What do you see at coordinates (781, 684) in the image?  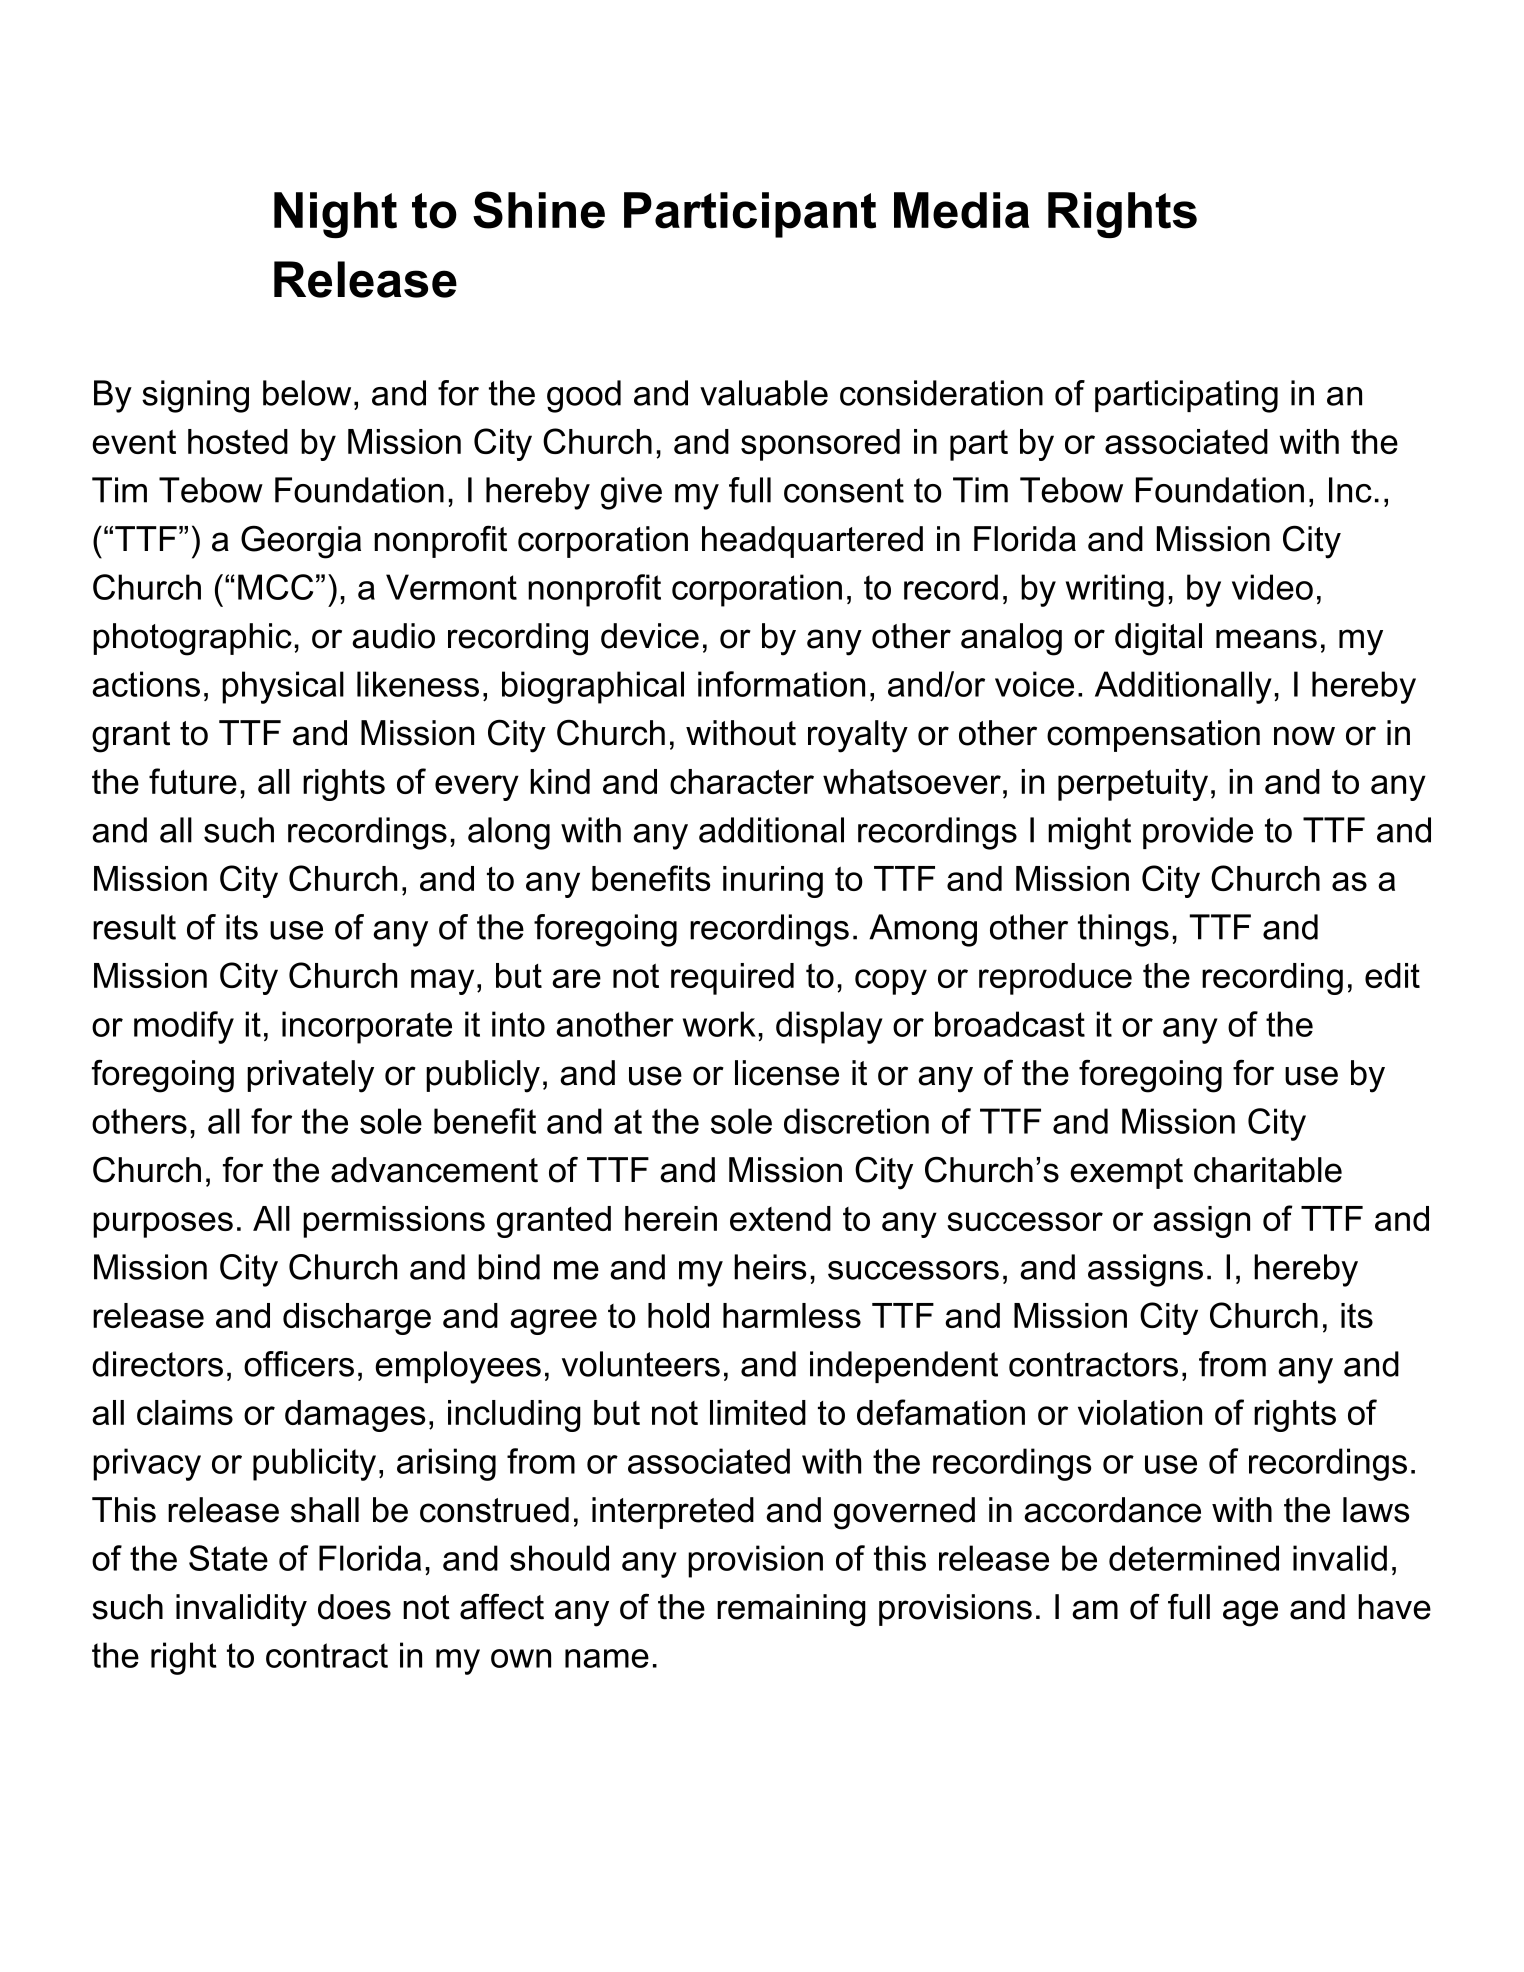 I see `information` at bounding box center [781, 684].
